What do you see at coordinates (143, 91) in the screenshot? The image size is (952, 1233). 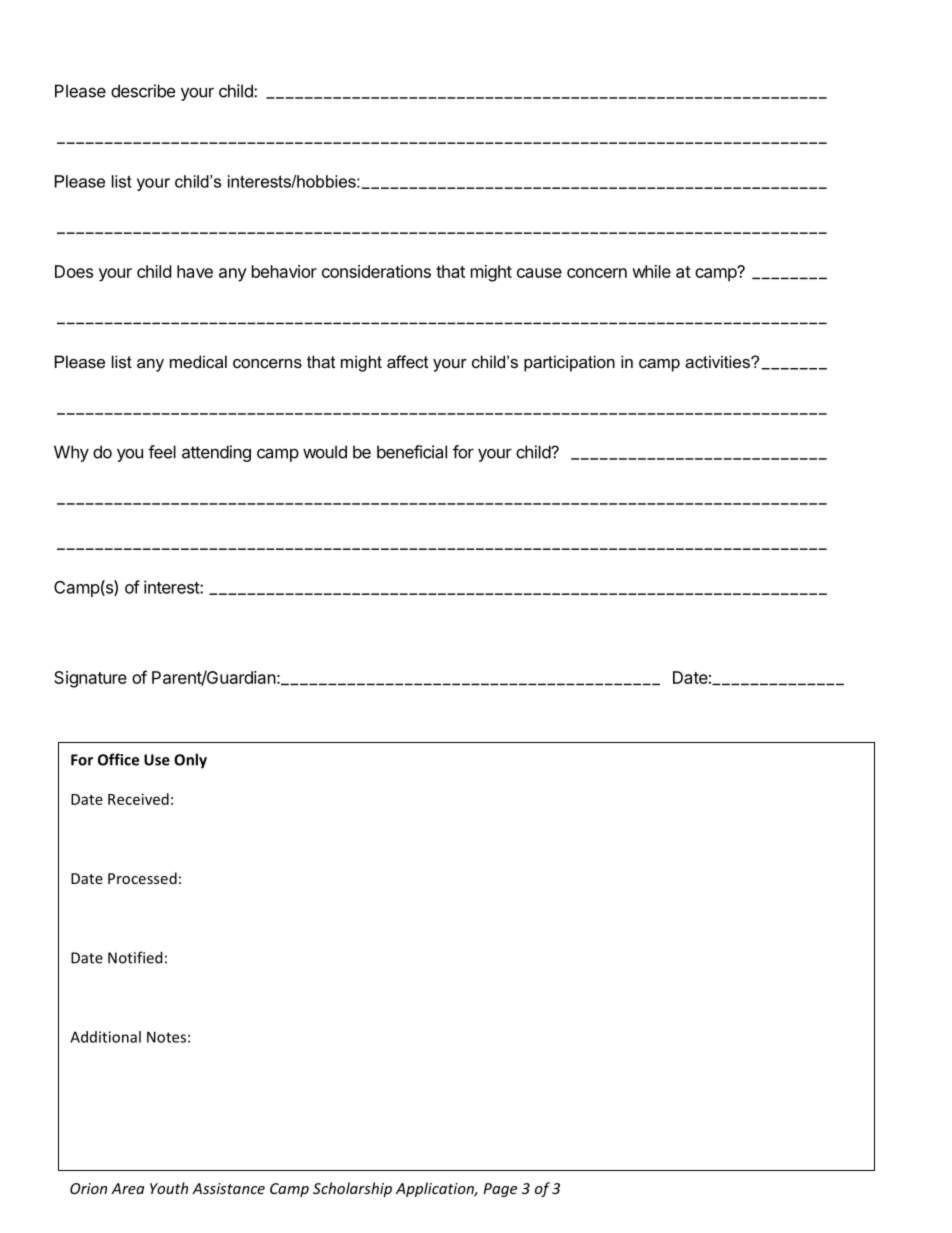 I see `describe` at bounding box center [143, 91].
